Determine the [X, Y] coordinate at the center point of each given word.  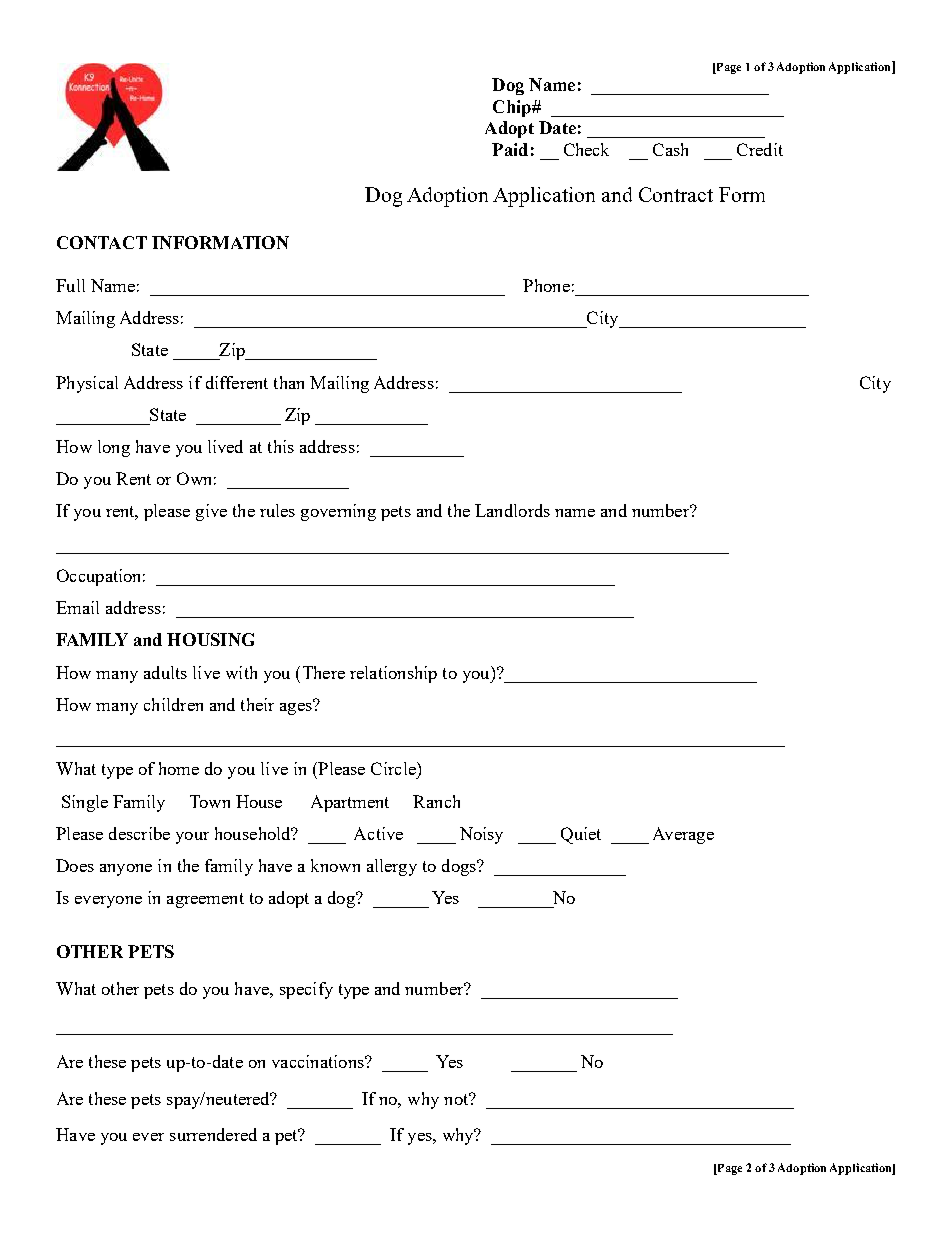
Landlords [512, 510]
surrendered [213, 1134]
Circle [394, 768]
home [179, 768]
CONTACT [102, 242]
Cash [670, 149]
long [114, 448]
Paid [510, 149]
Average [683, 835]
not [457, 1099]
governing [338, 512]
